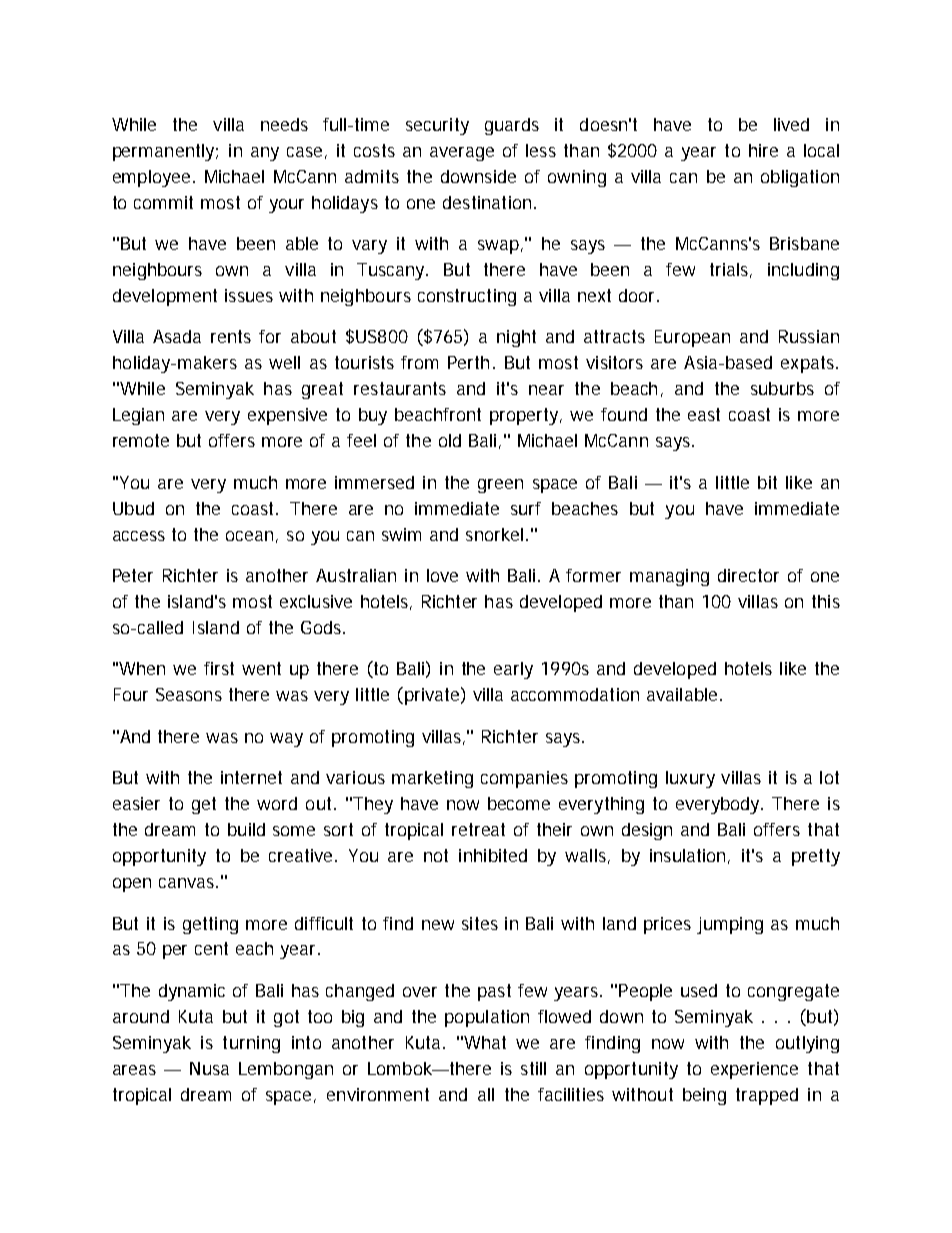 Image resolution: width=952 pixels, height=1233 pixels. What do you see at coordinates (462, 154) in the document?
I see `average` at bounding box center [462, 154].
